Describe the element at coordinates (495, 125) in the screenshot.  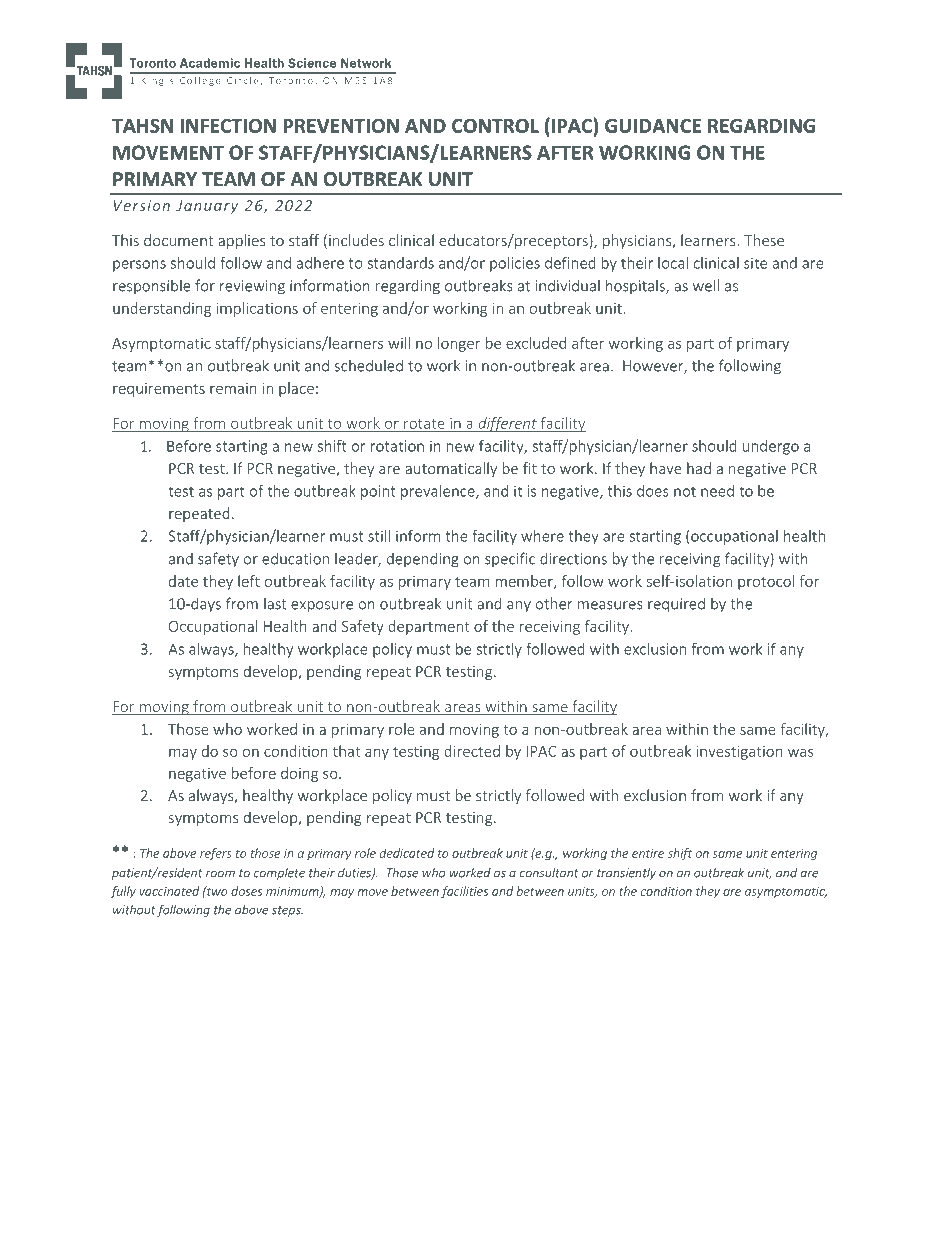
I see `CONTROL` at that location.
